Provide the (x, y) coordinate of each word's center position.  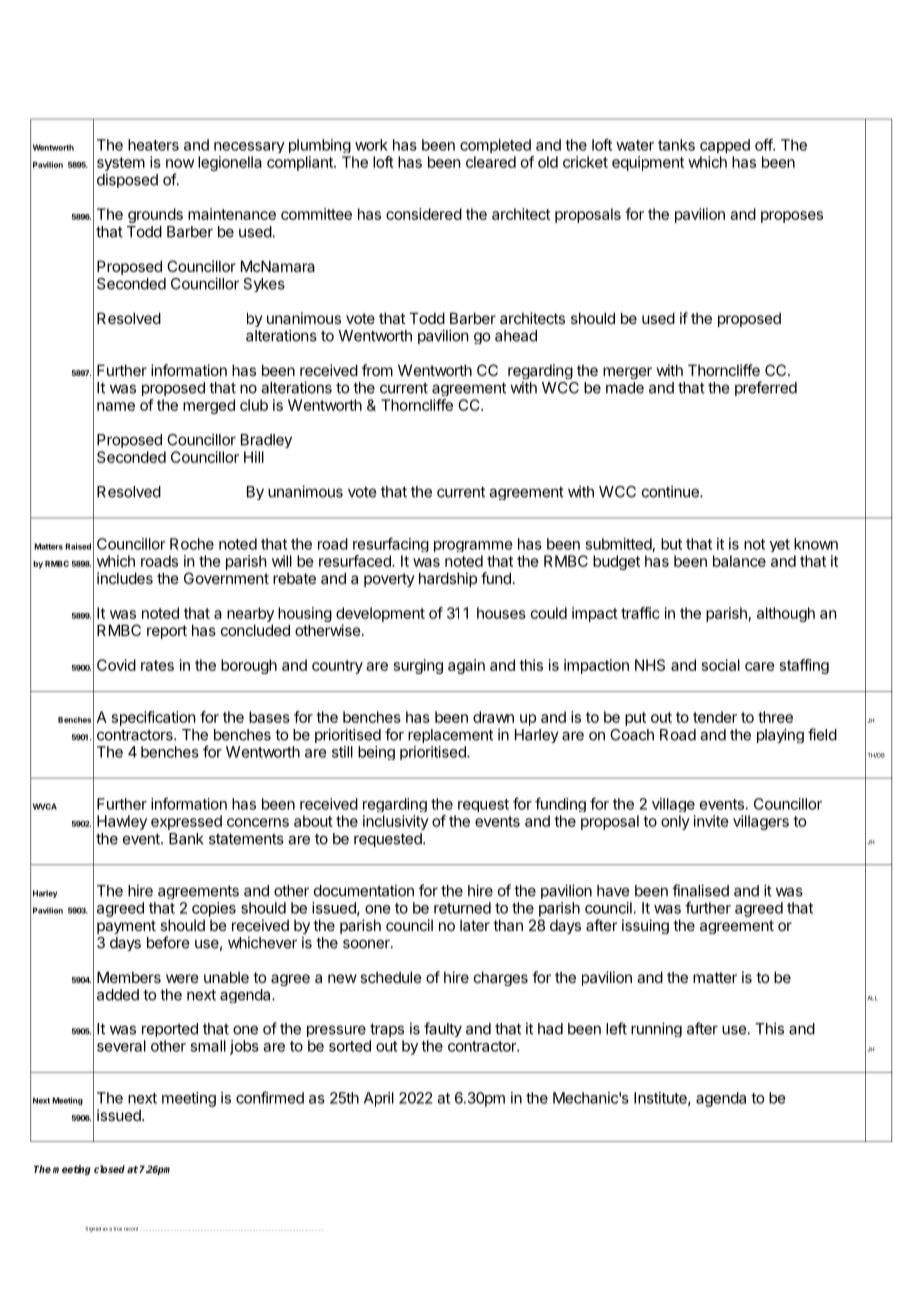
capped (725, 146)
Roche (192, 544)
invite (711, 821)
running (656, 1029)
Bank (186, 839)
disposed (127, 180)
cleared (491, 162)
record (131, 1229)
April (379, 1099)
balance (739, 561)
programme (473, 546)
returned (462, 908)
